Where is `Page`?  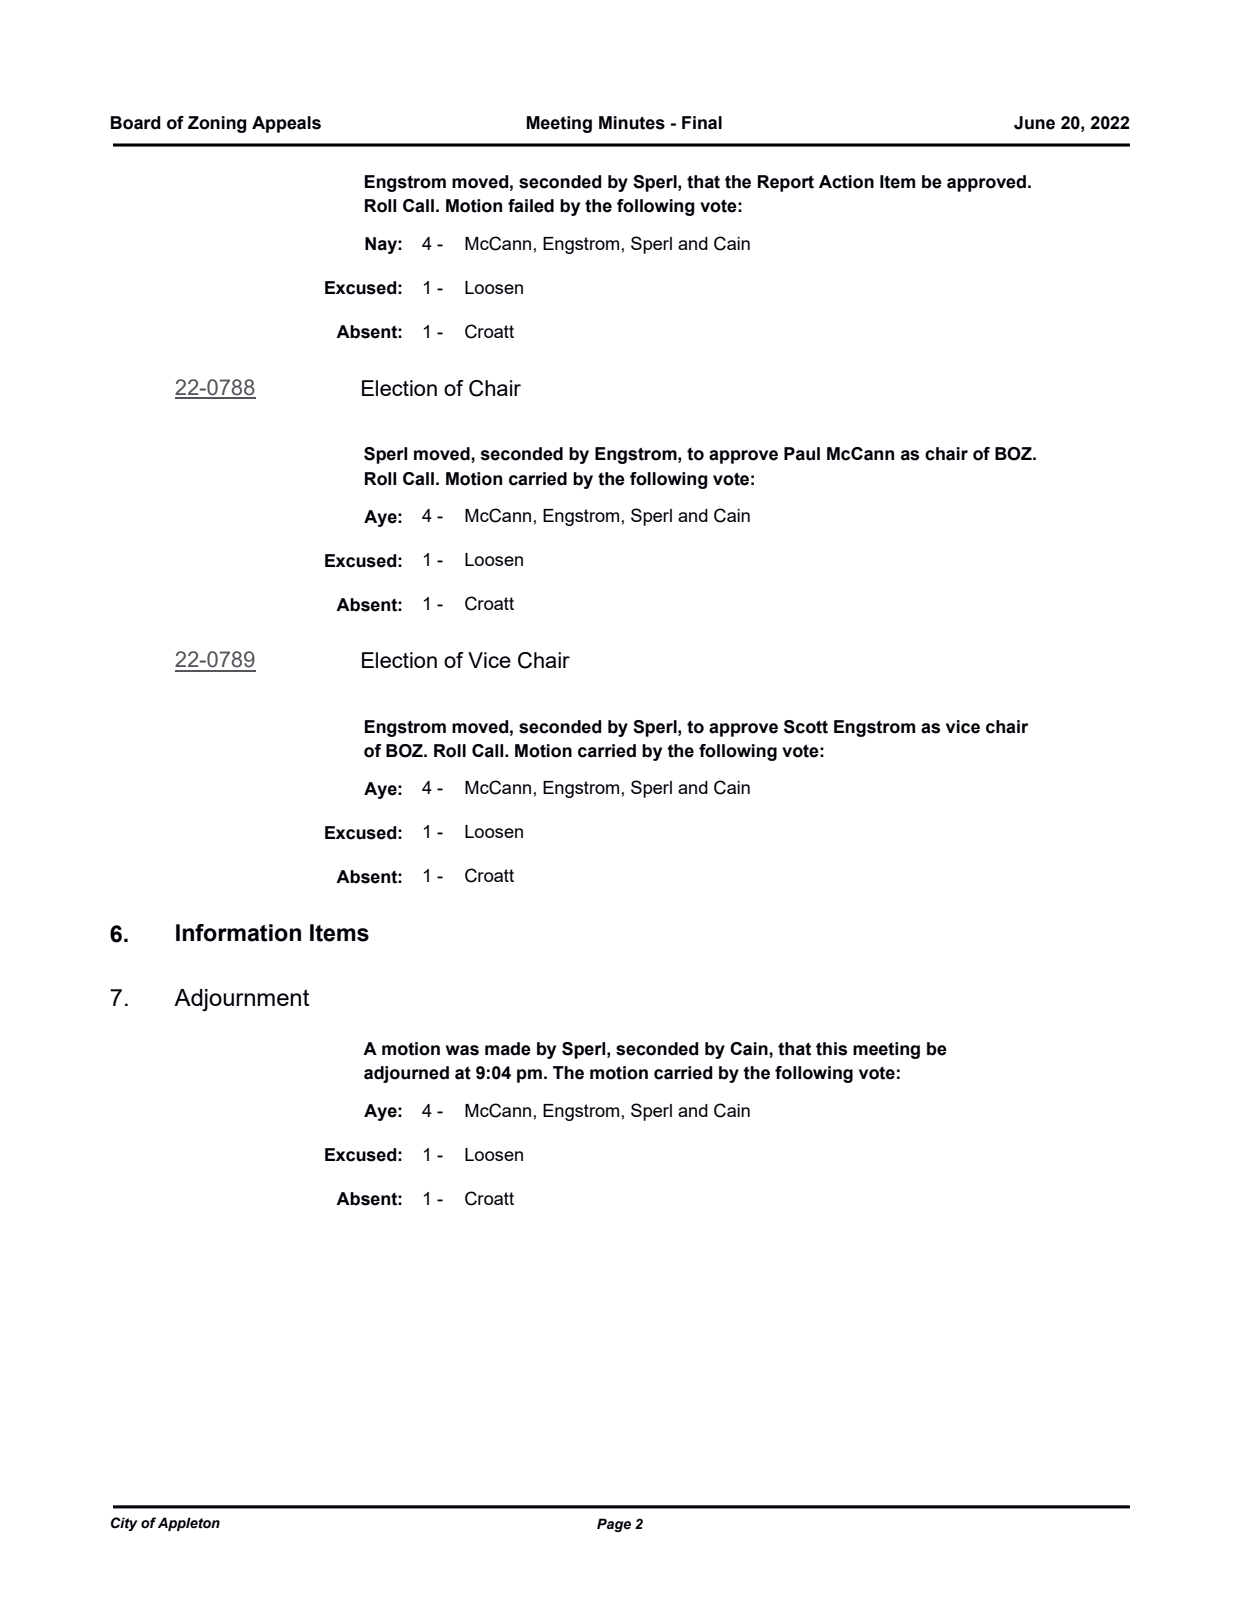
Page is located at coordinates (614, 1525).
